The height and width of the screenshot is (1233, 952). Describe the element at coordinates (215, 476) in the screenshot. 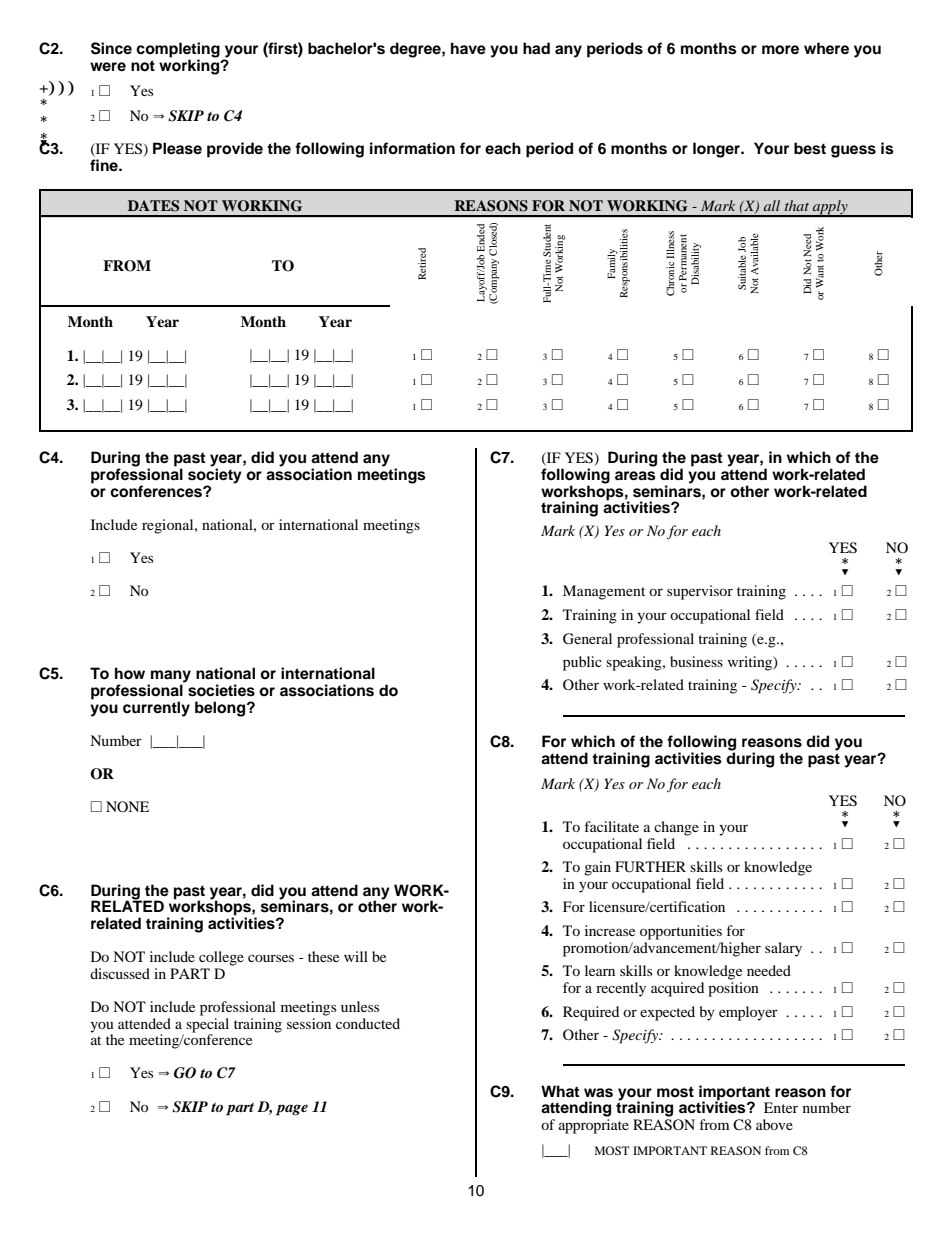

I see `society` at that location.
